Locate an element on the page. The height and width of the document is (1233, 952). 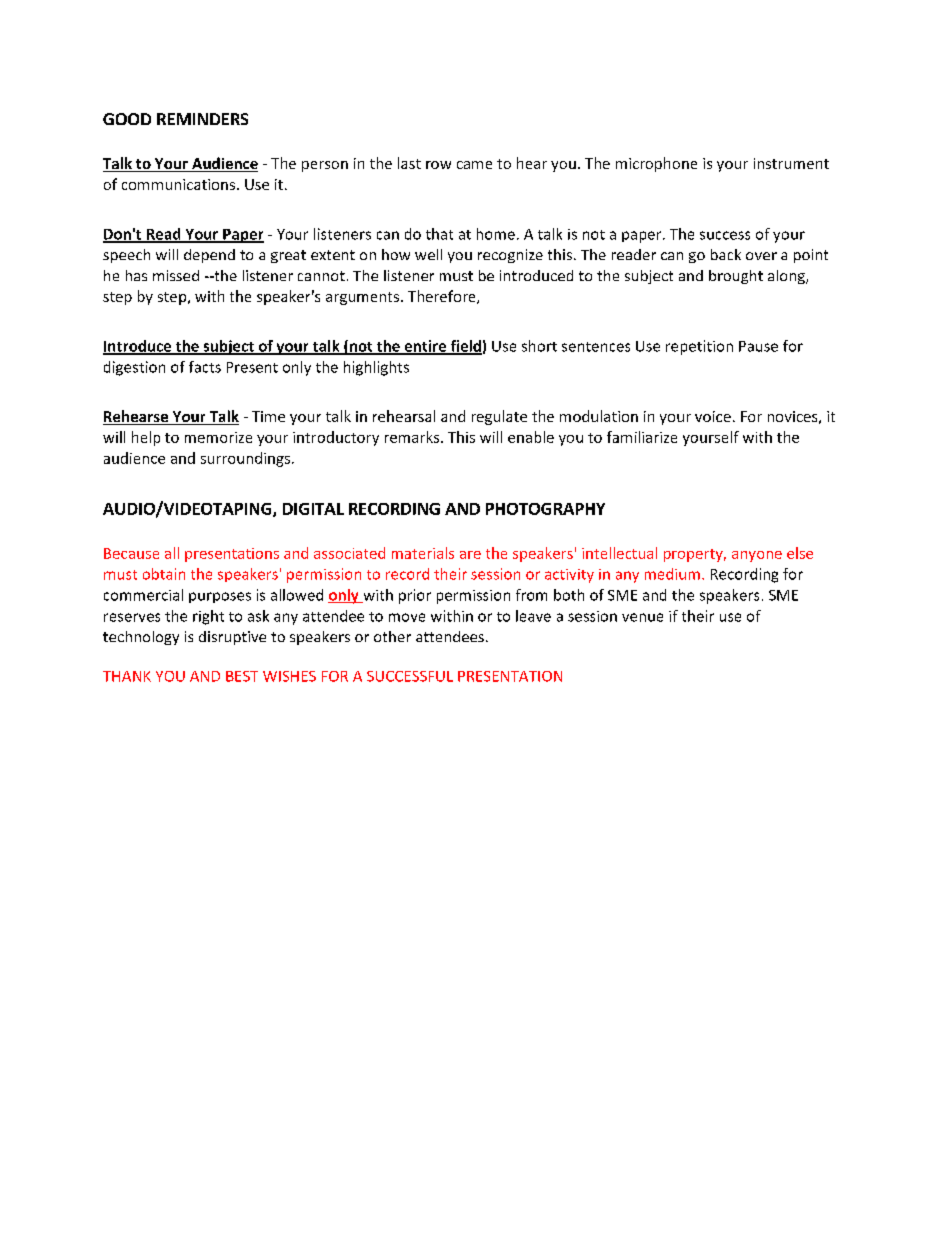
voice is located at coordinates (713, 416).
